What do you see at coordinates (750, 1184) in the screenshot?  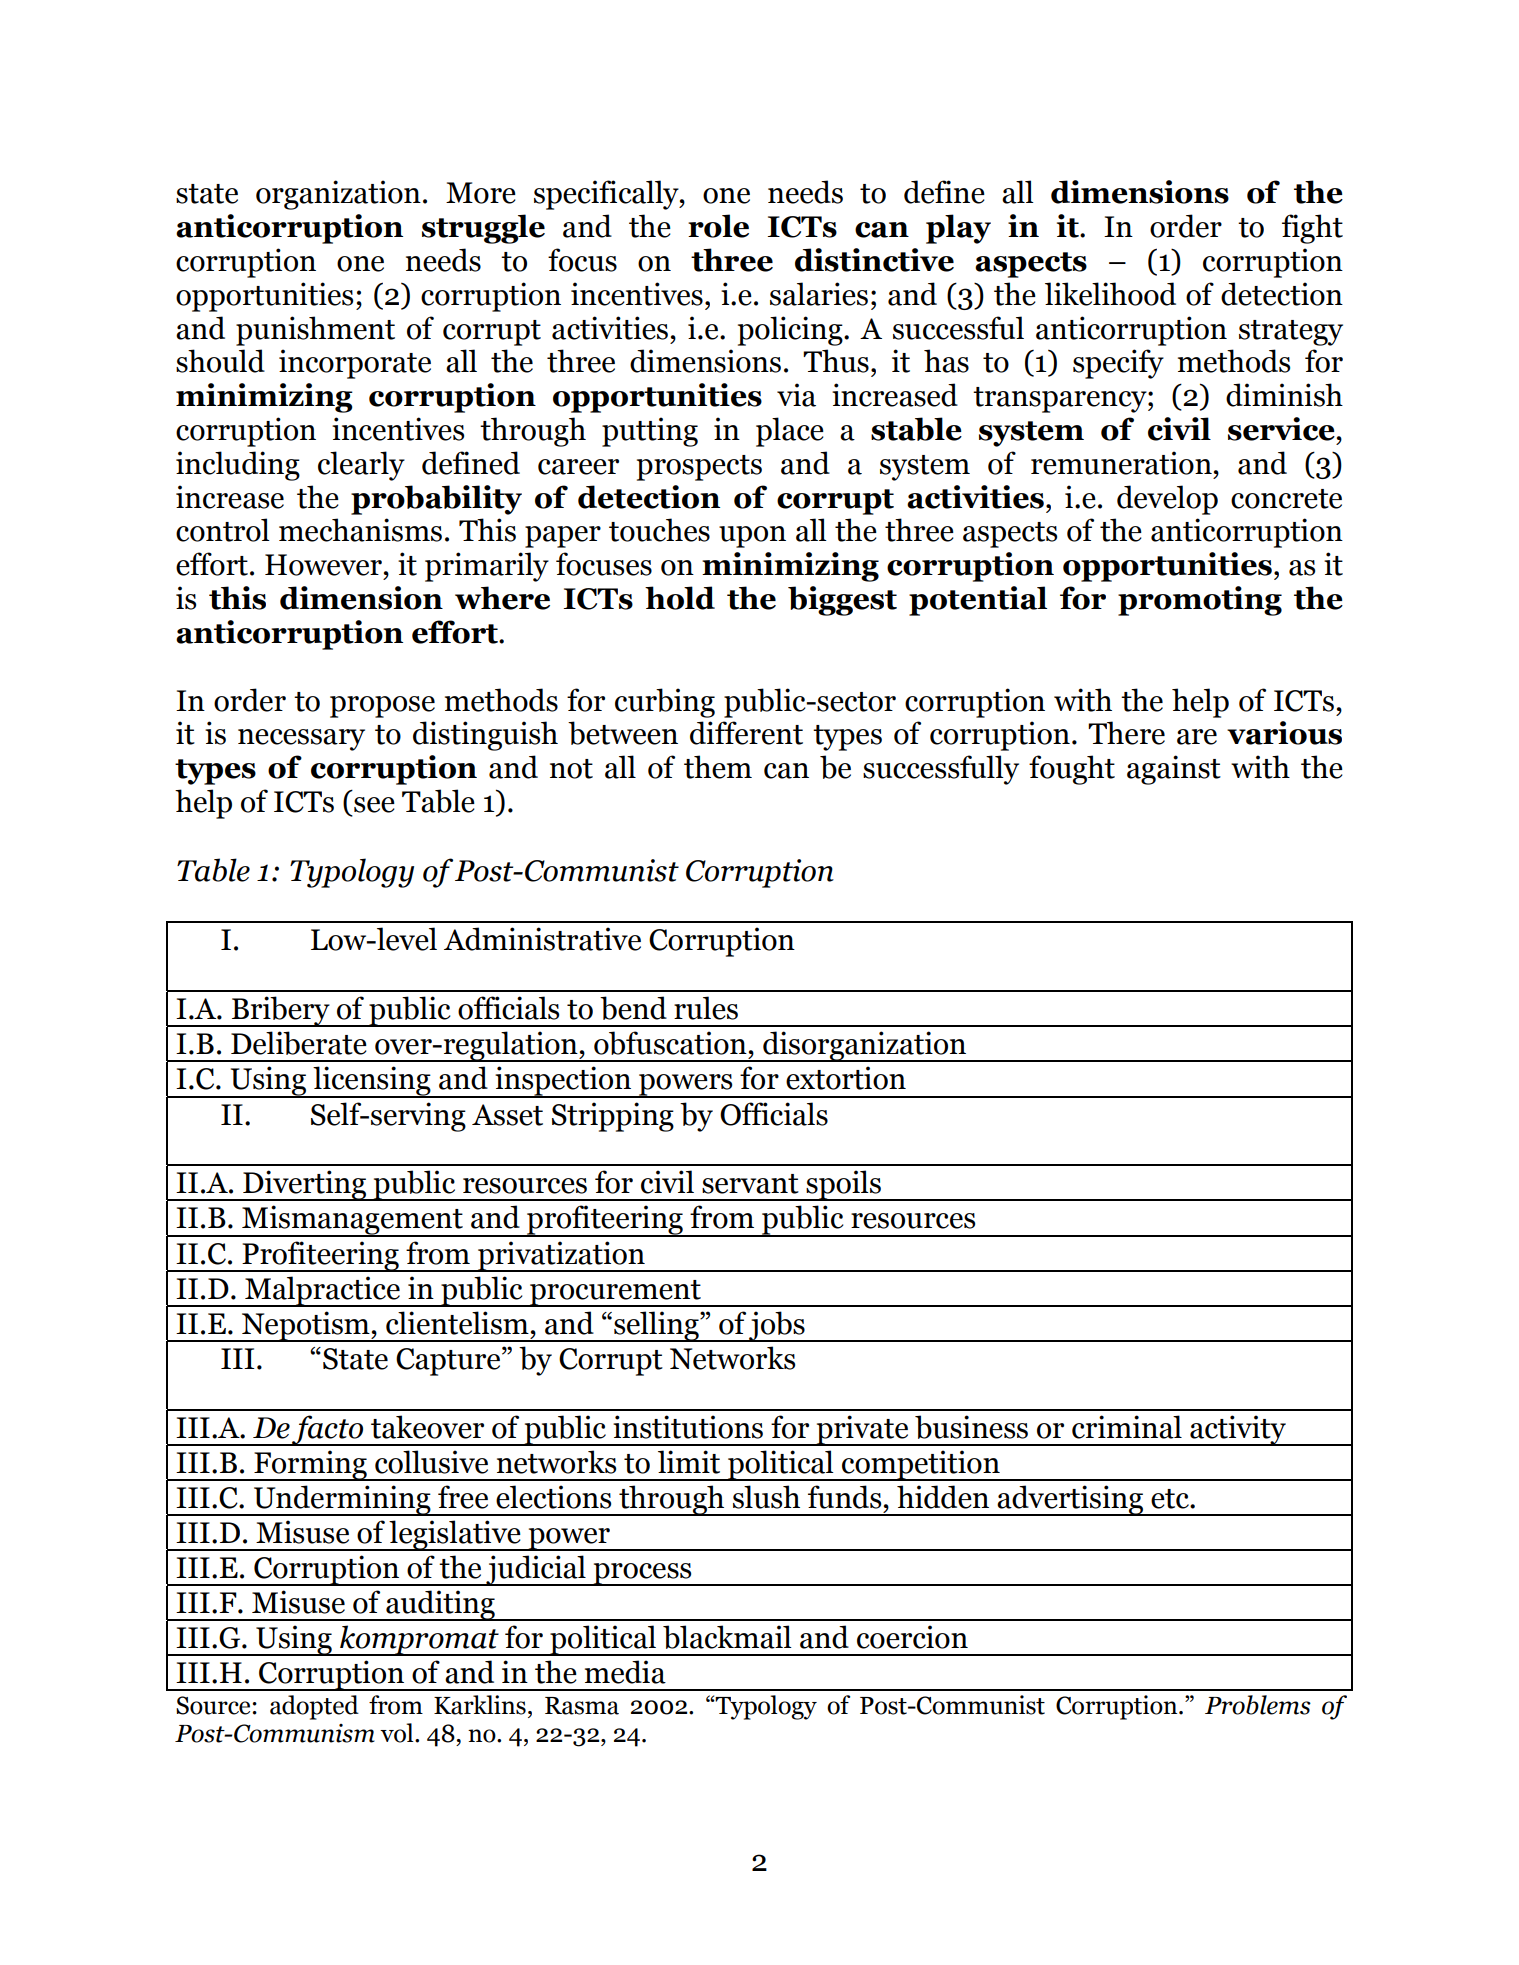 I see `servant` at bounding box center [750, 1184].
